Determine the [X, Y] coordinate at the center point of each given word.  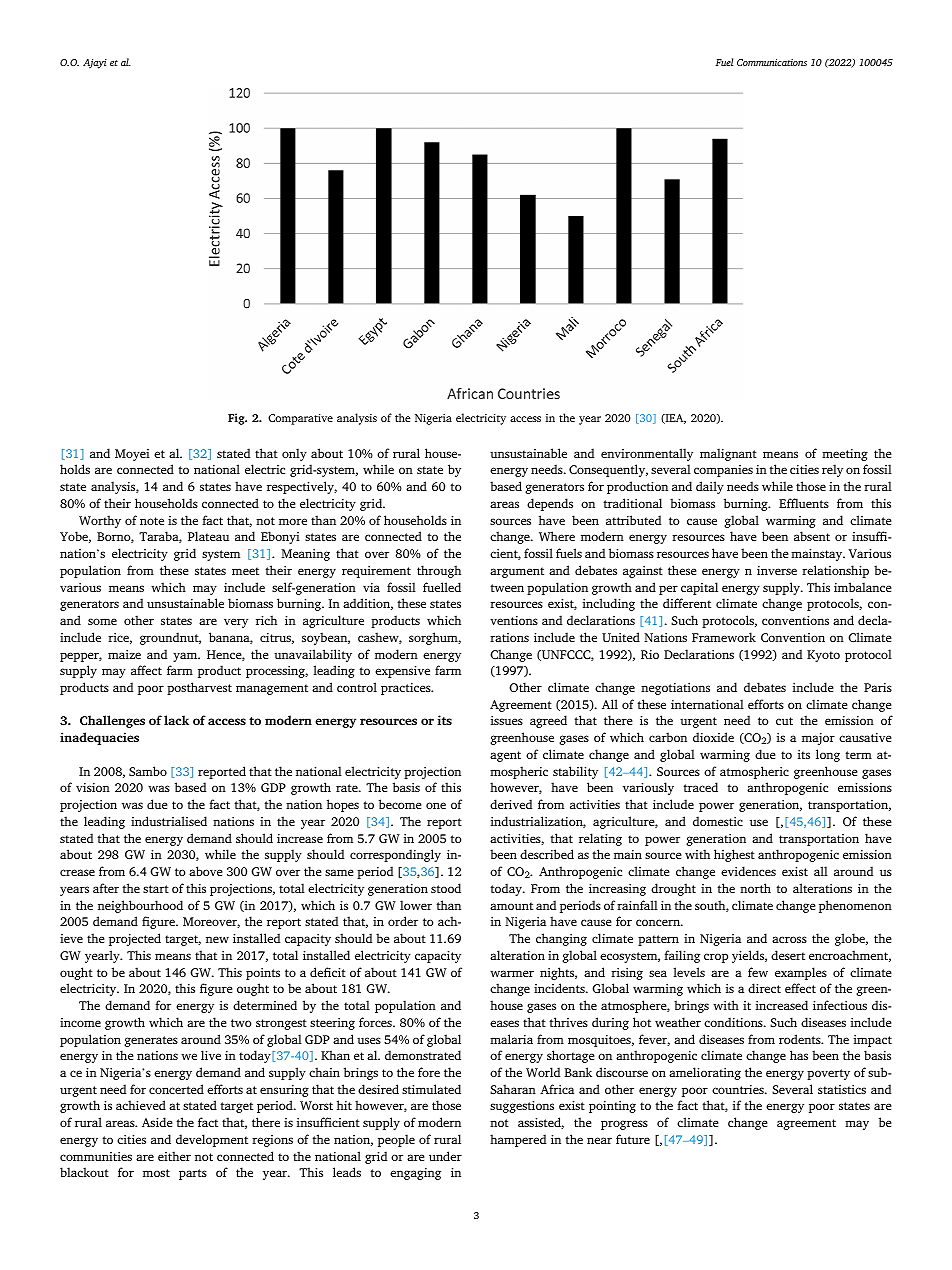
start [156, 889]
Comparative [300, 419]
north [755, 888]
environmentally [647, 454]
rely [832, 470]
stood [446, 888]
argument [517, 572]
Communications [772, 62]
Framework [724, 637]
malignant [728, 454]
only [294, 454]
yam [186, 657]
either [174, 1156]
